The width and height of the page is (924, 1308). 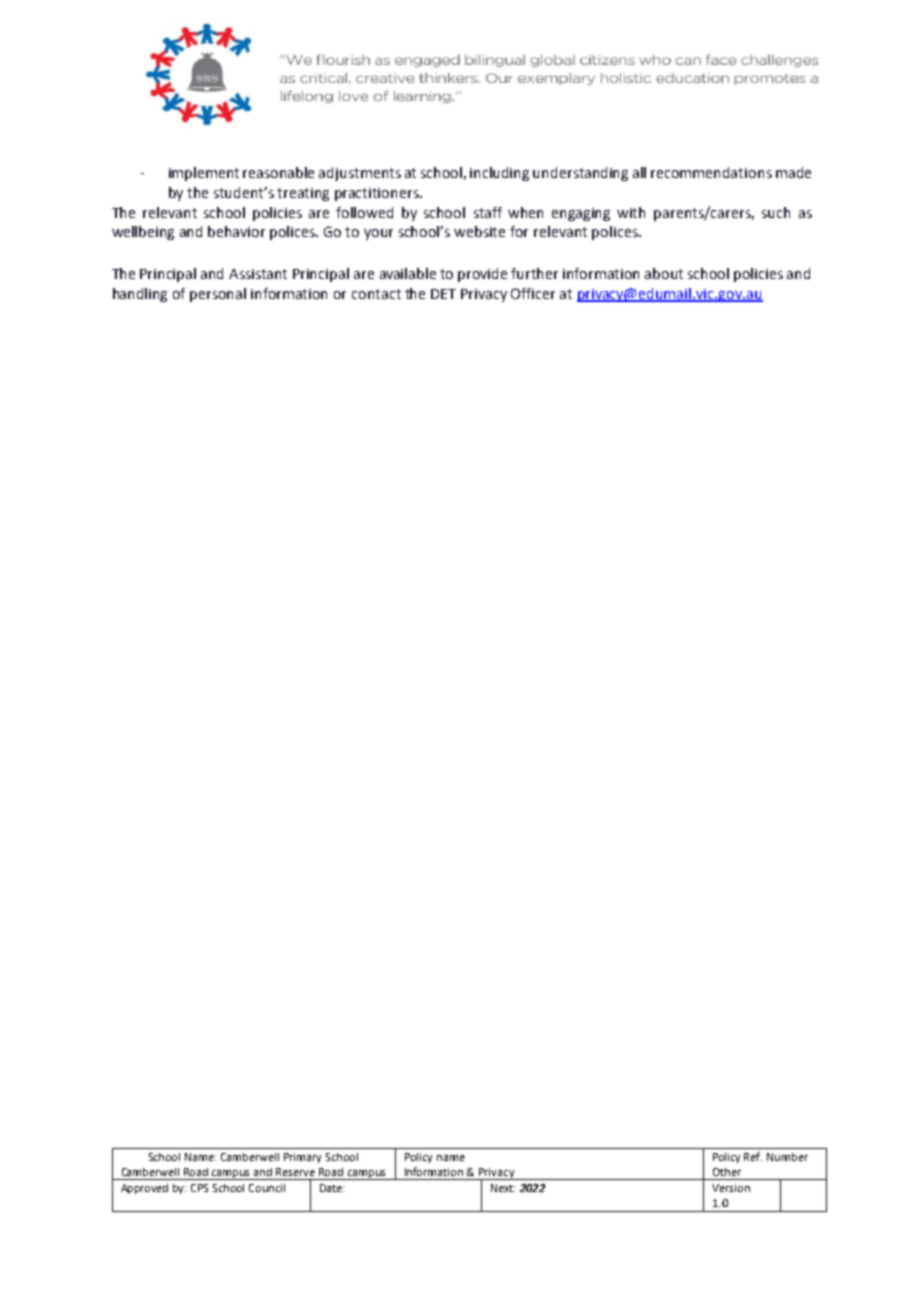 I want to click on Other, so click(x=727, y=1172).
